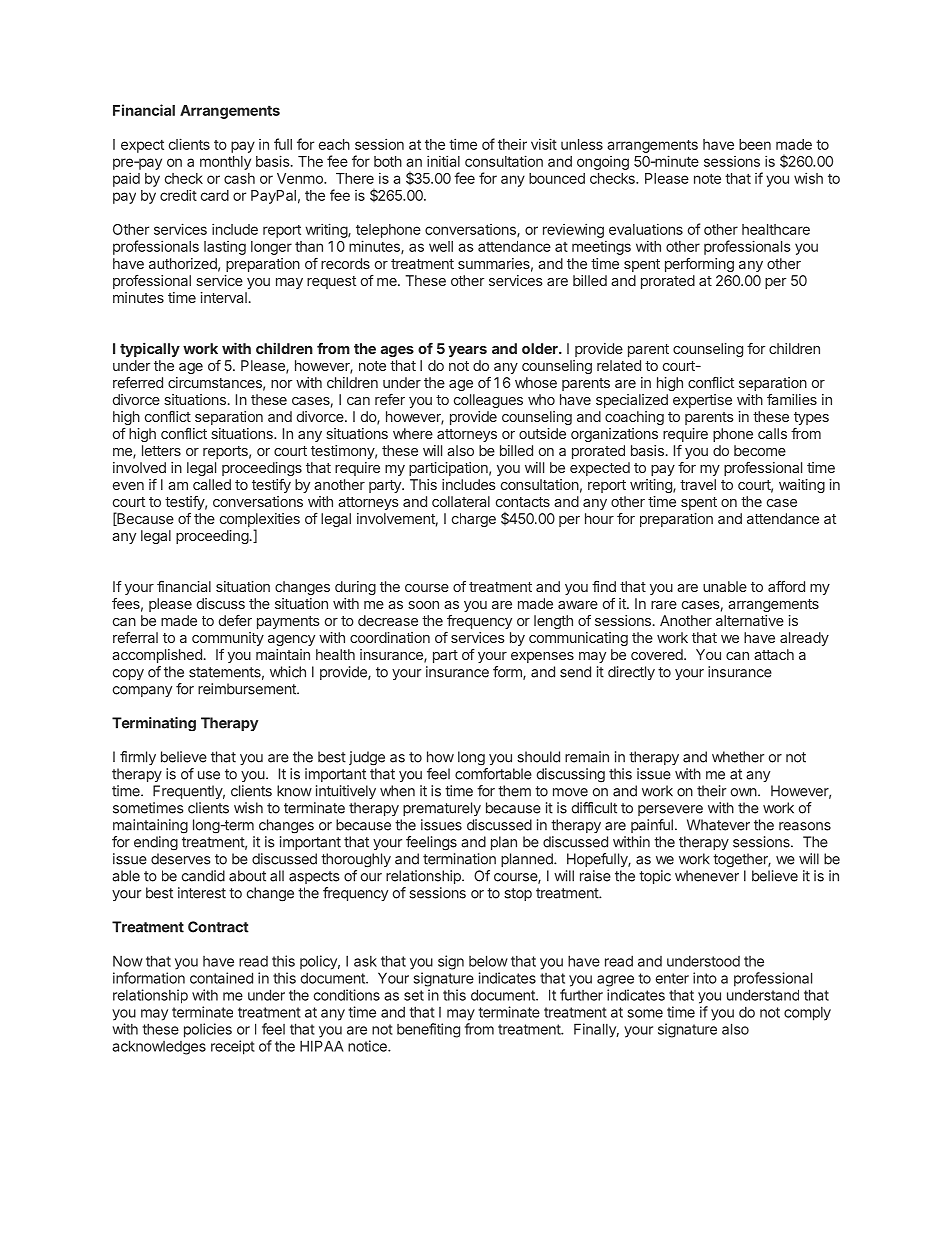 The image size is (952, 1233). I want to click on into, so click(705, 978).
